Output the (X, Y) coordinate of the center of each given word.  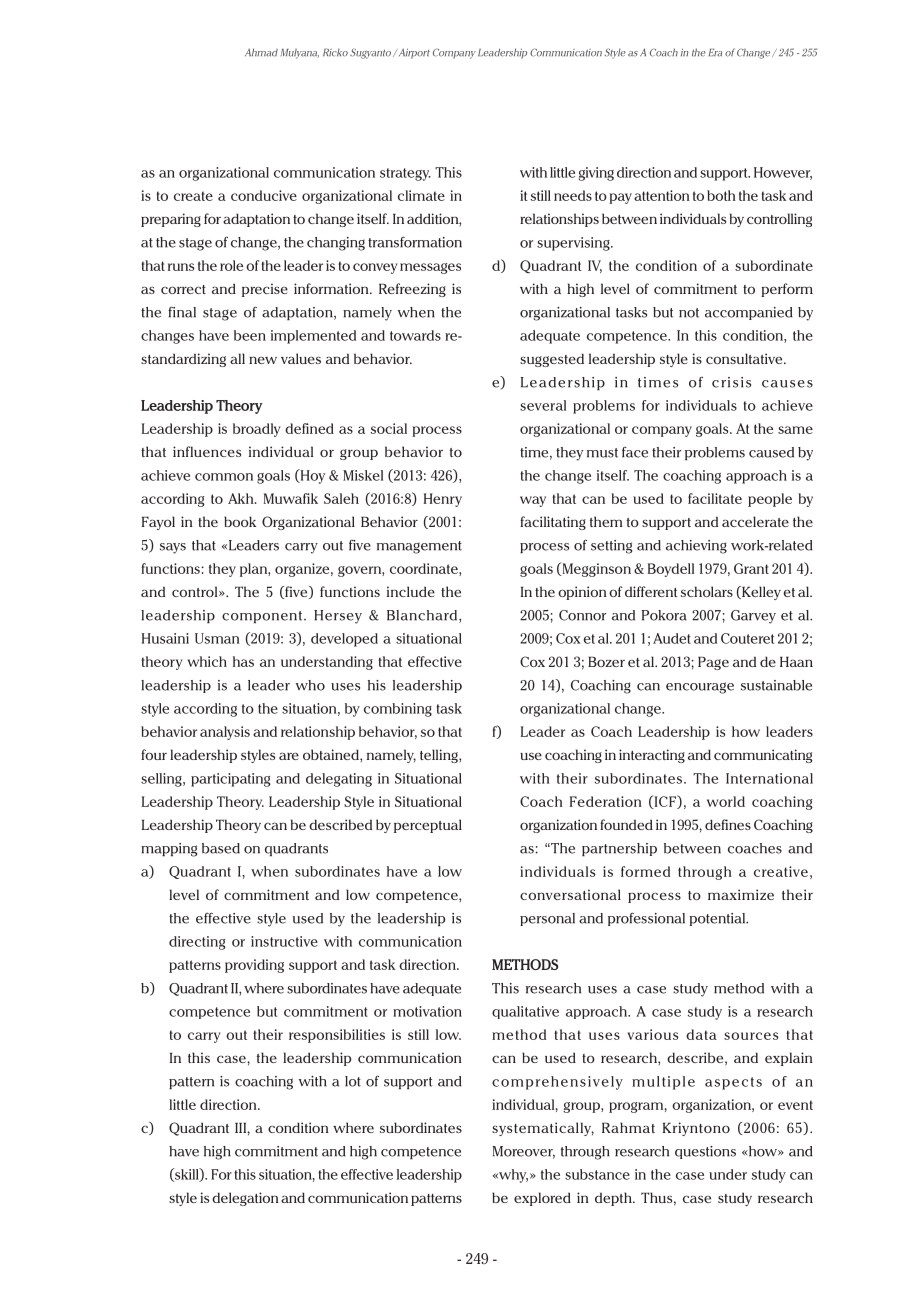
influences (207, 451)
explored (542, 1199)
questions (705, 1152)
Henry (443, 500)
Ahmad (261, 52)
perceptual (428, 826)
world (726, 801)
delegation (245, 1199)
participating (230, 780)
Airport (413, 53)
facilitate (715, 498)
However (783, 173)
